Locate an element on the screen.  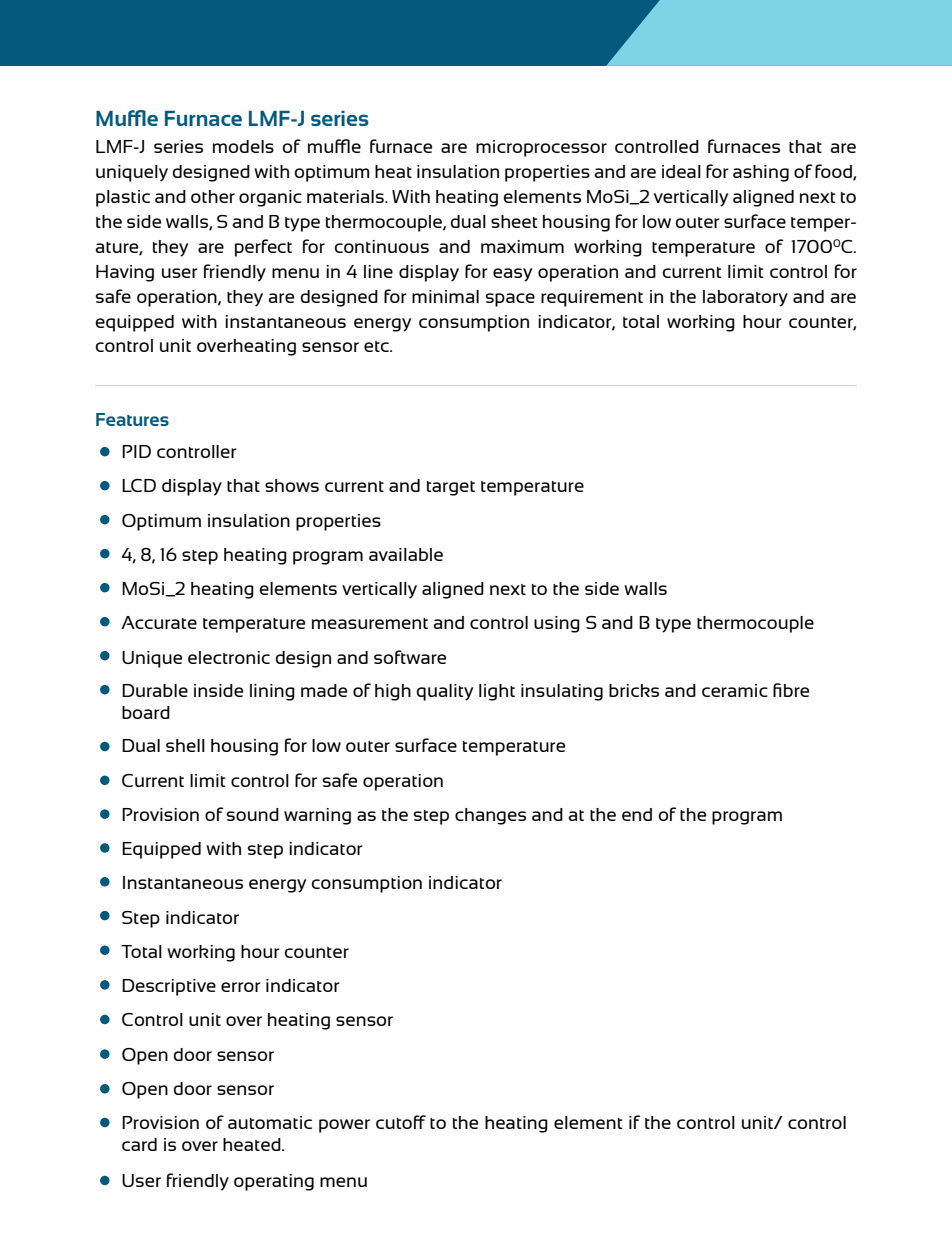
materials is located at coordinates (346, 196).
